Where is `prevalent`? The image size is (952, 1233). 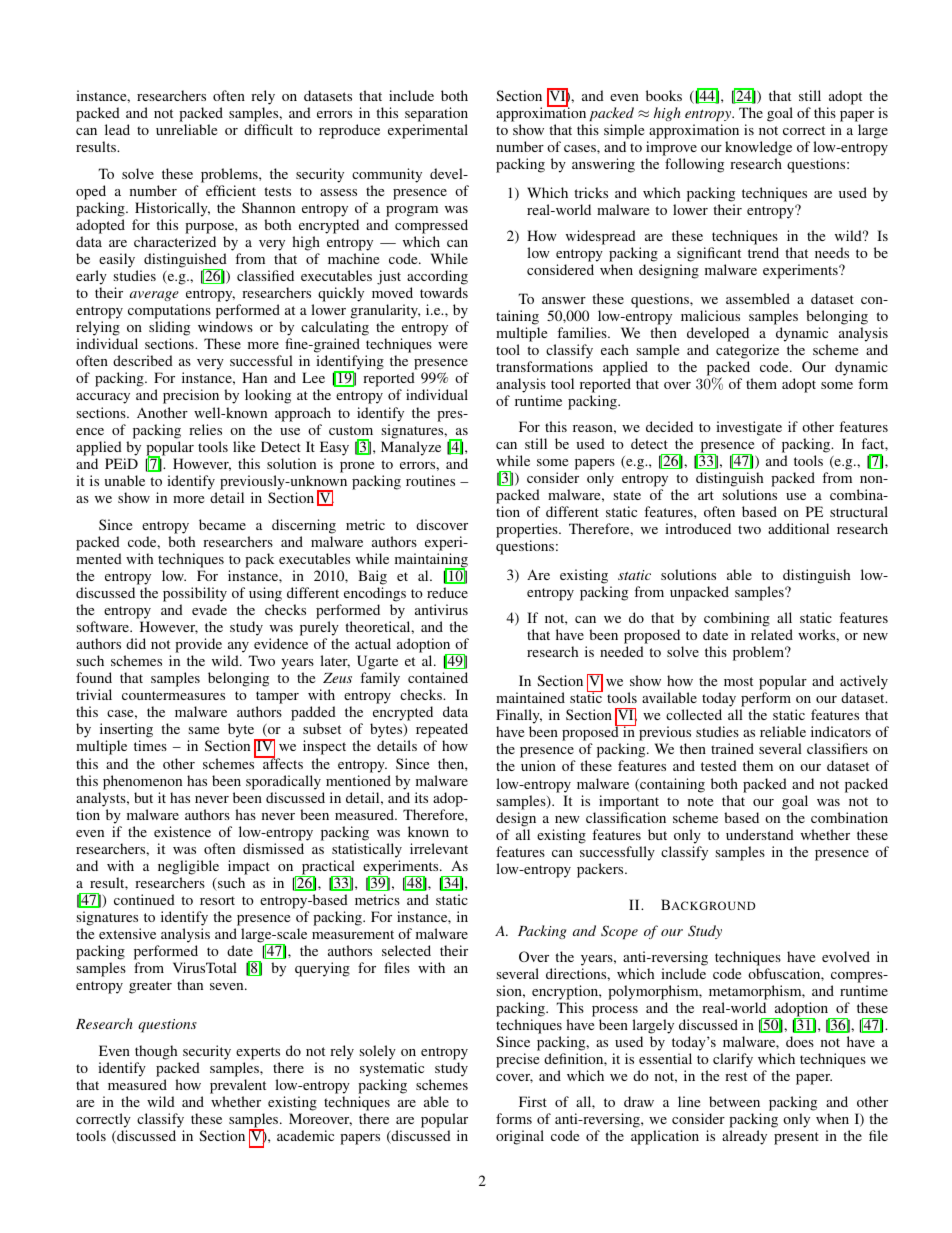 prevalent is located at coordinates (238, 1086).
